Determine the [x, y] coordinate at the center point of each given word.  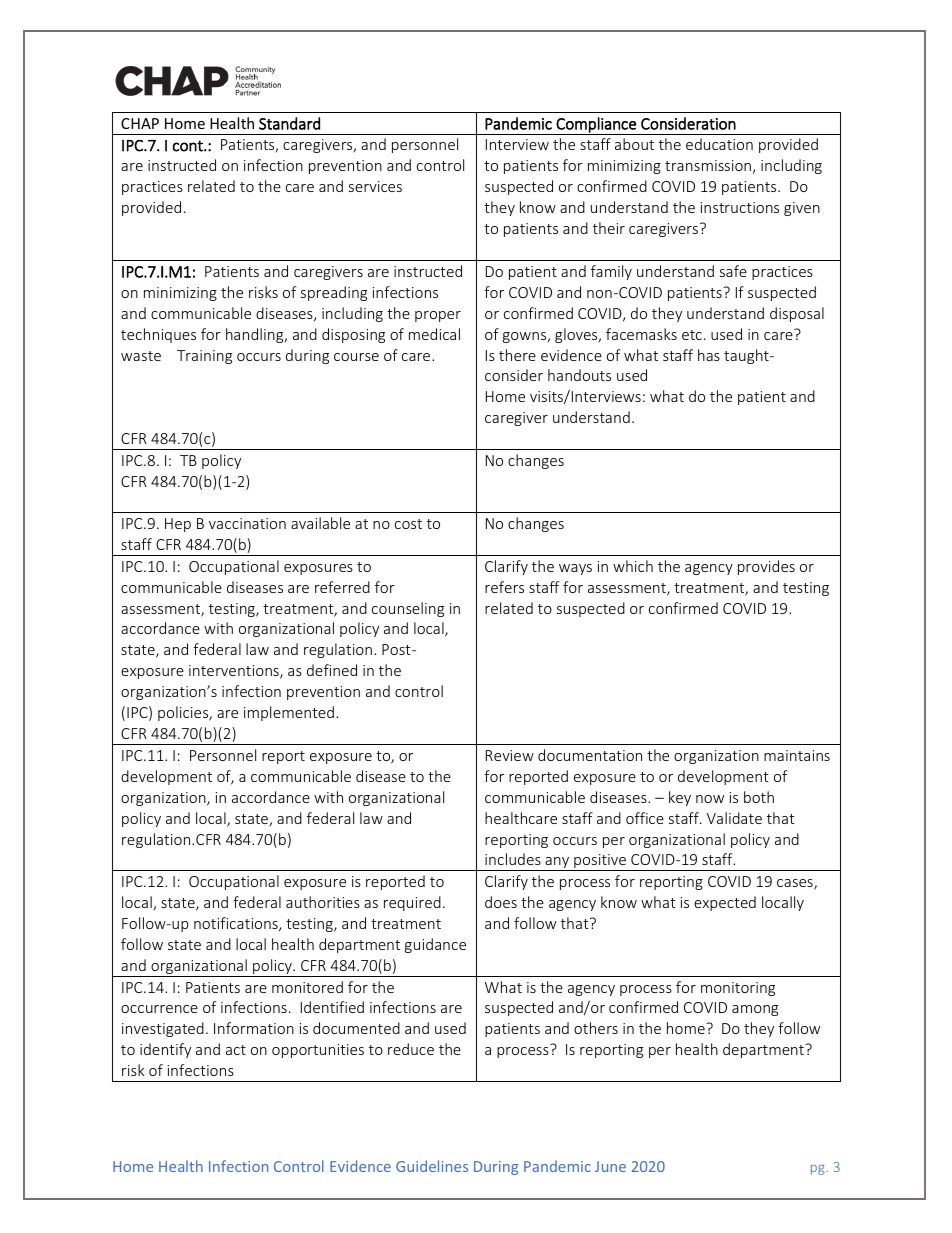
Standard [289, 123]
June [610, 1166]
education [719, 144]
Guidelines [432, 1166]
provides [766, 567]
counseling [408, 609]
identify [165, 1050]
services [375, 186]
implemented [289, 713]
